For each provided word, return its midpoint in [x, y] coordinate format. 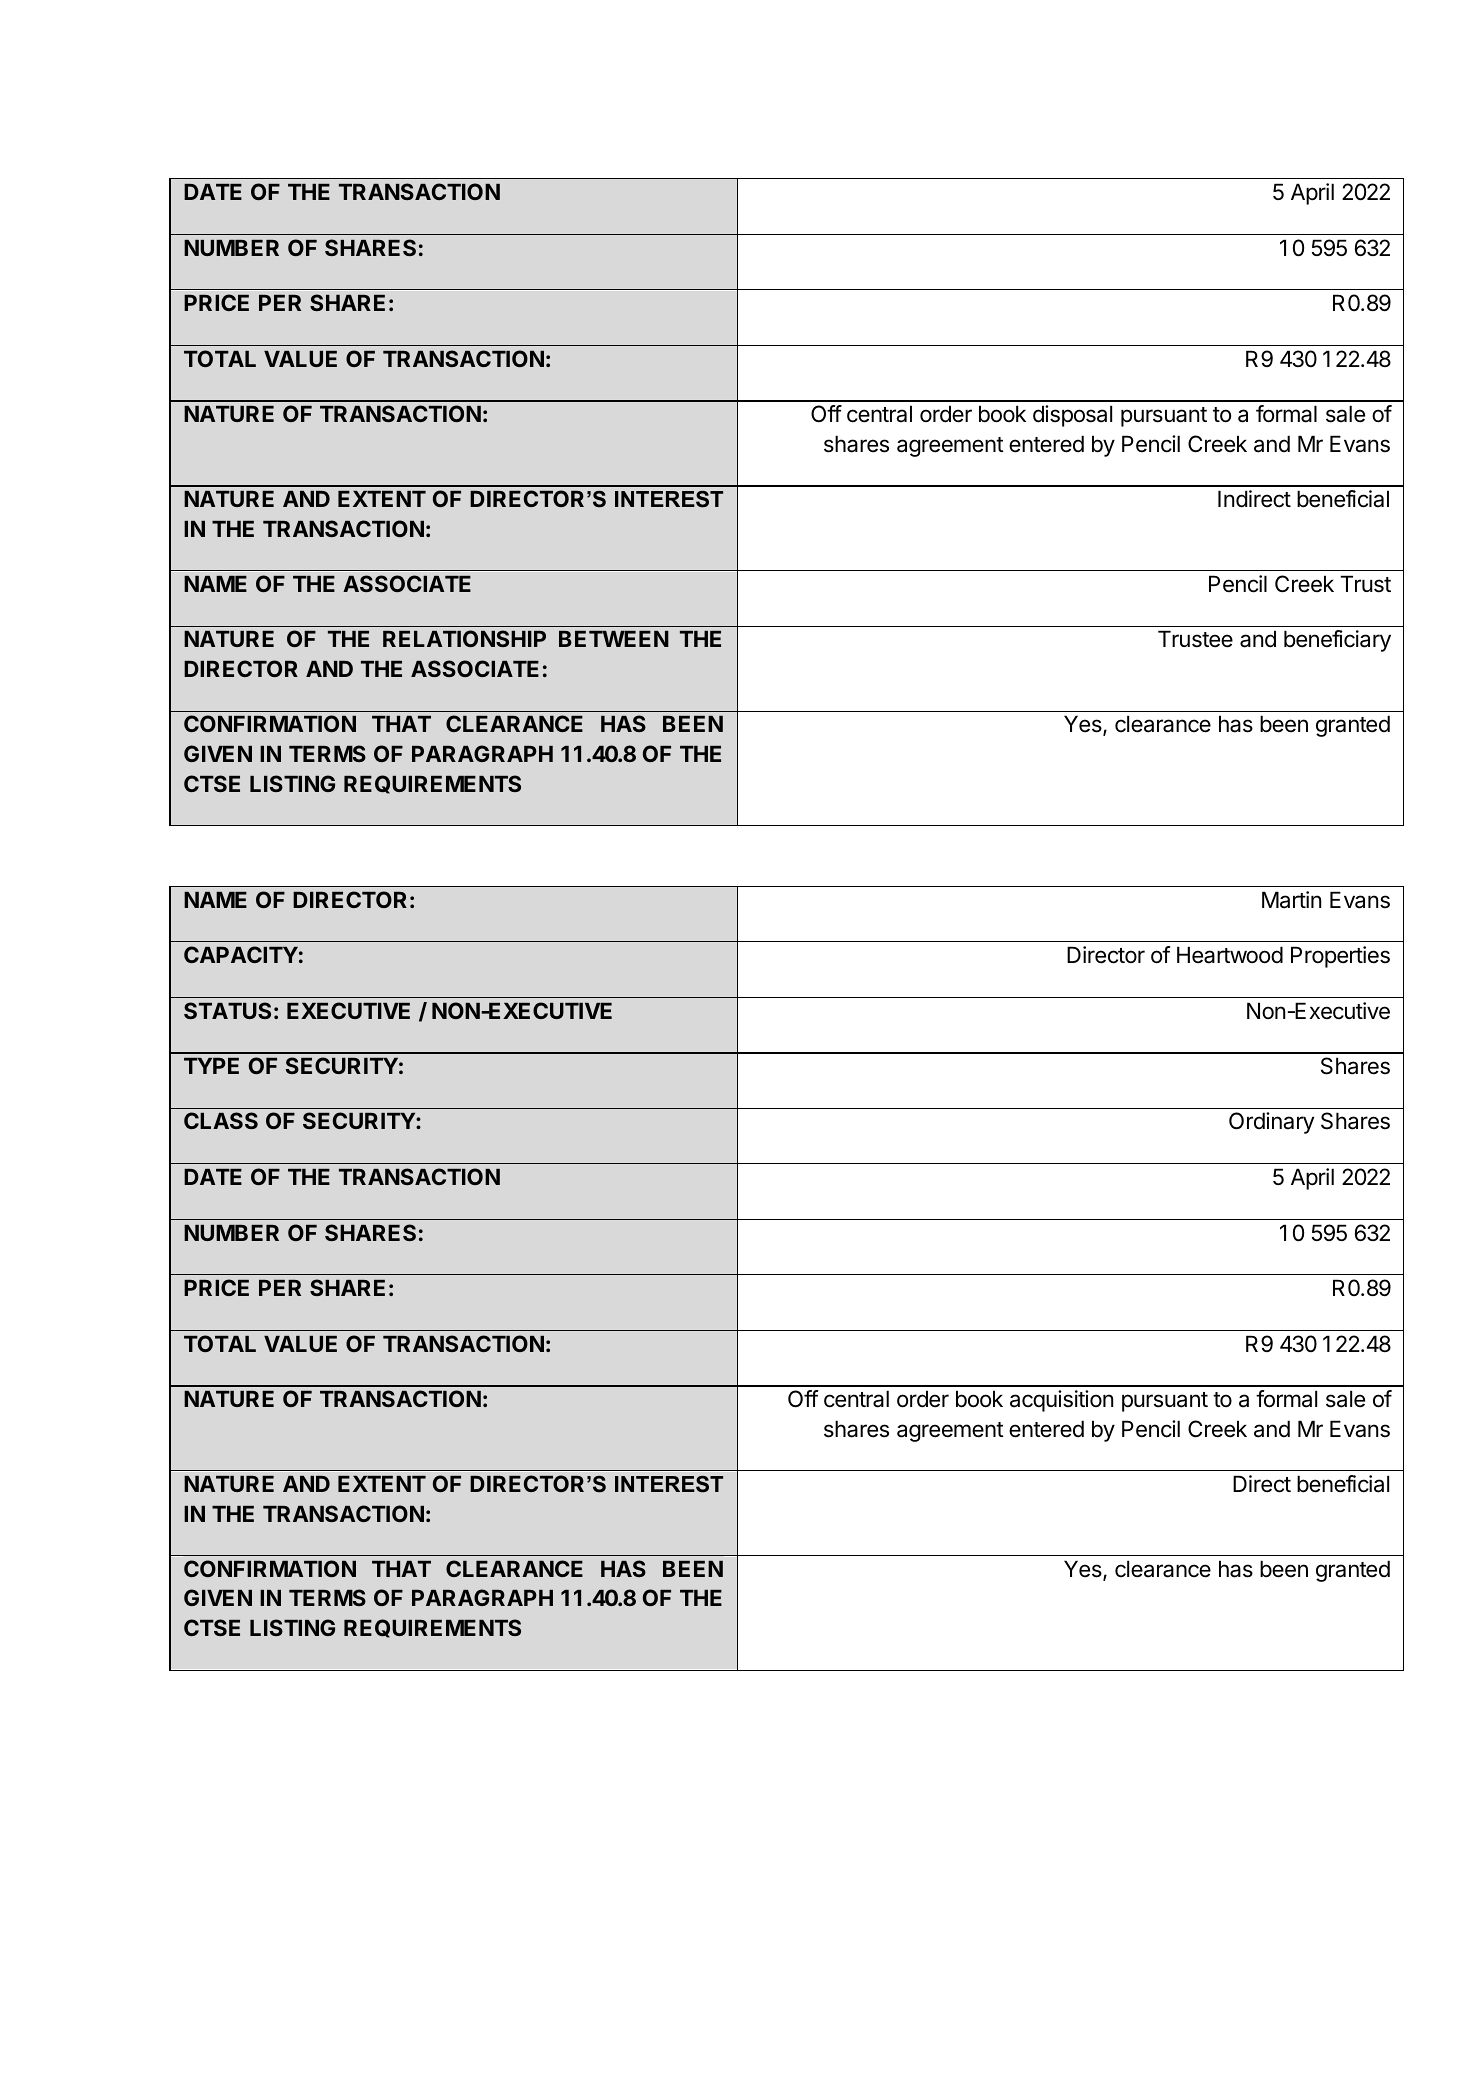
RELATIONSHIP [464, 638]
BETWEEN [614, 639]
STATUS [227, 1010]
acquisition [1061, 1401]
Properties [1340, 957]
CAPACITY [241, 954]
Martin [1291, 900]
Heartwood [1230, 955]
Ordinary [1271, 1123]
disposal [1072, 416]
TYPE [211, 1066]
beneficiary [1337, 641]
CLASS [221, 1120]
